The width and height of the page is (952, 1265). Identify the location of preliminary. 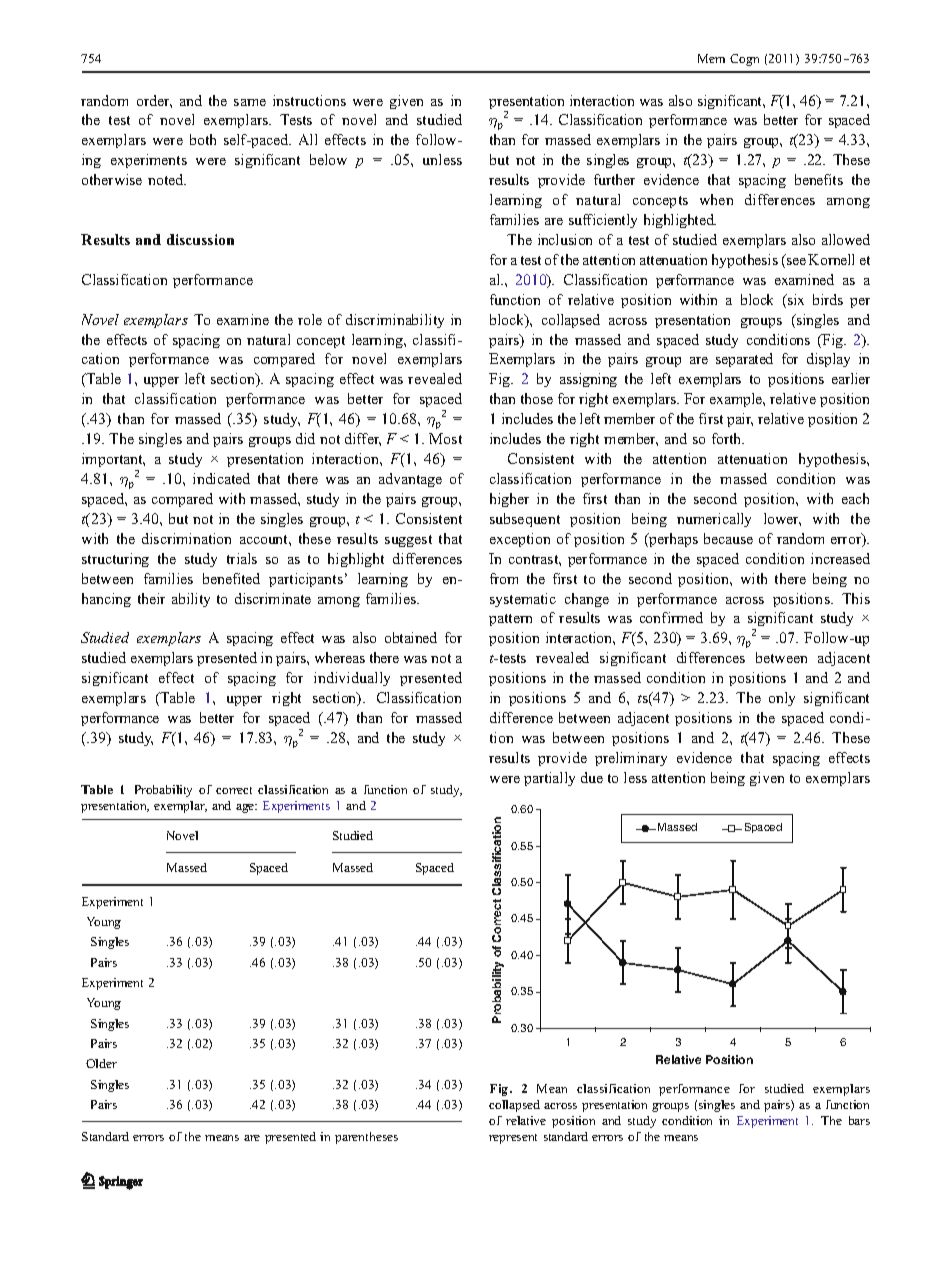
(631, 759).
